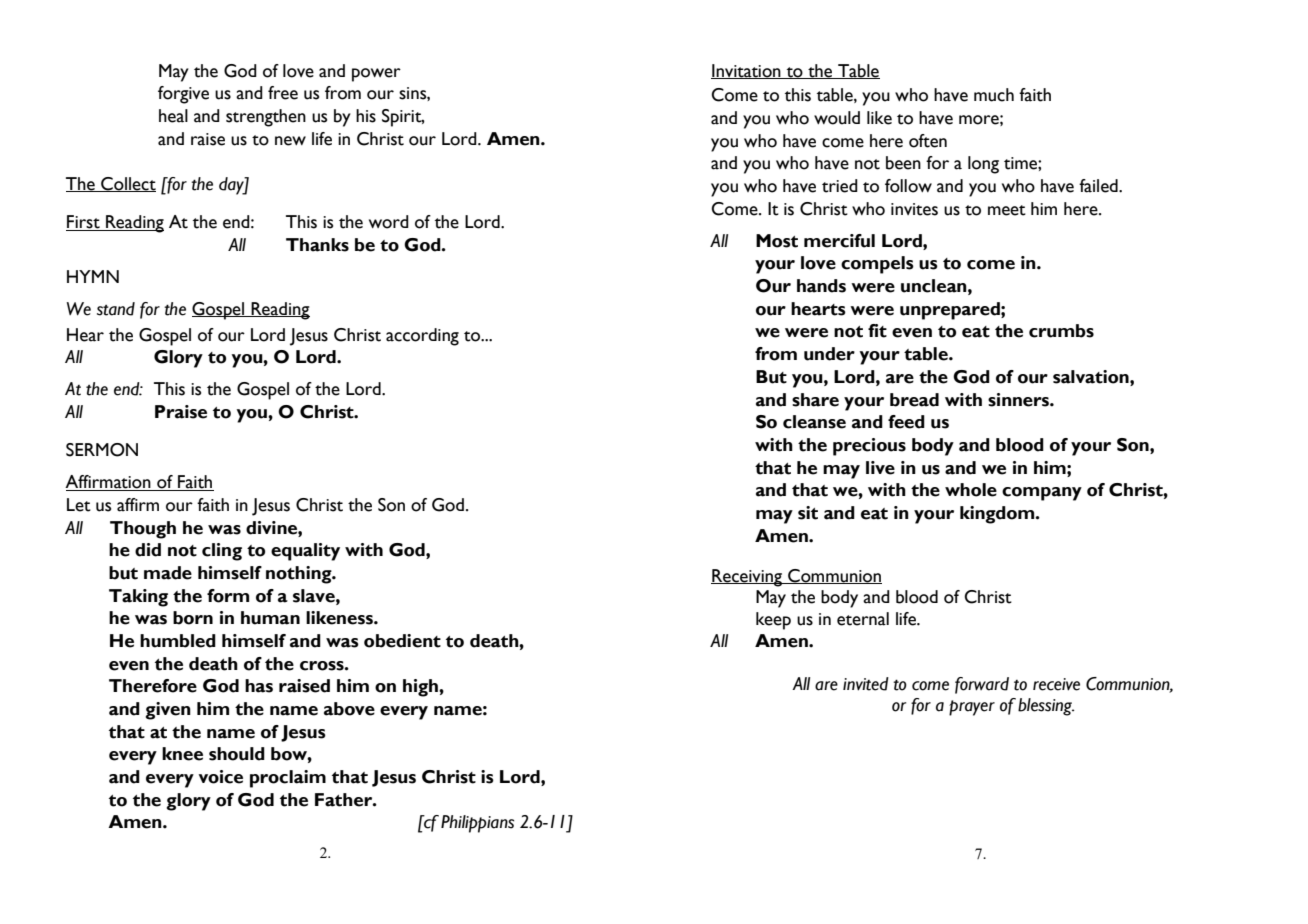 Image resolution: width=1308 pixels, height=924 pixels. Describe the element at coordinates (183, 95) in the screenshot. I see `forgive` at that location.
